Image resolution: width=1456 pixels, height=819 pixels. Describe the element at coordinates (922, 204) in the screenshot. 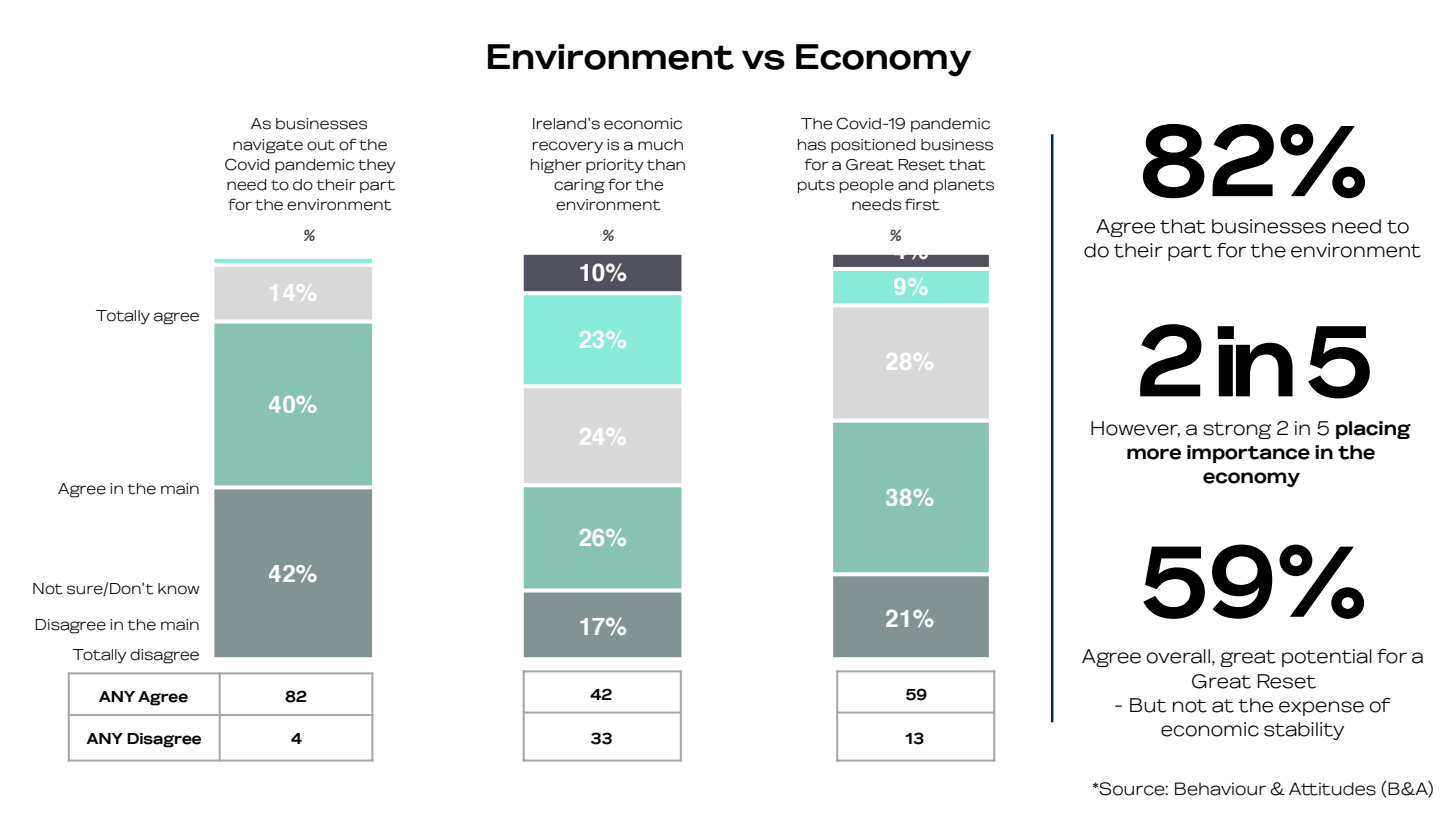

I see `first` at that location.
